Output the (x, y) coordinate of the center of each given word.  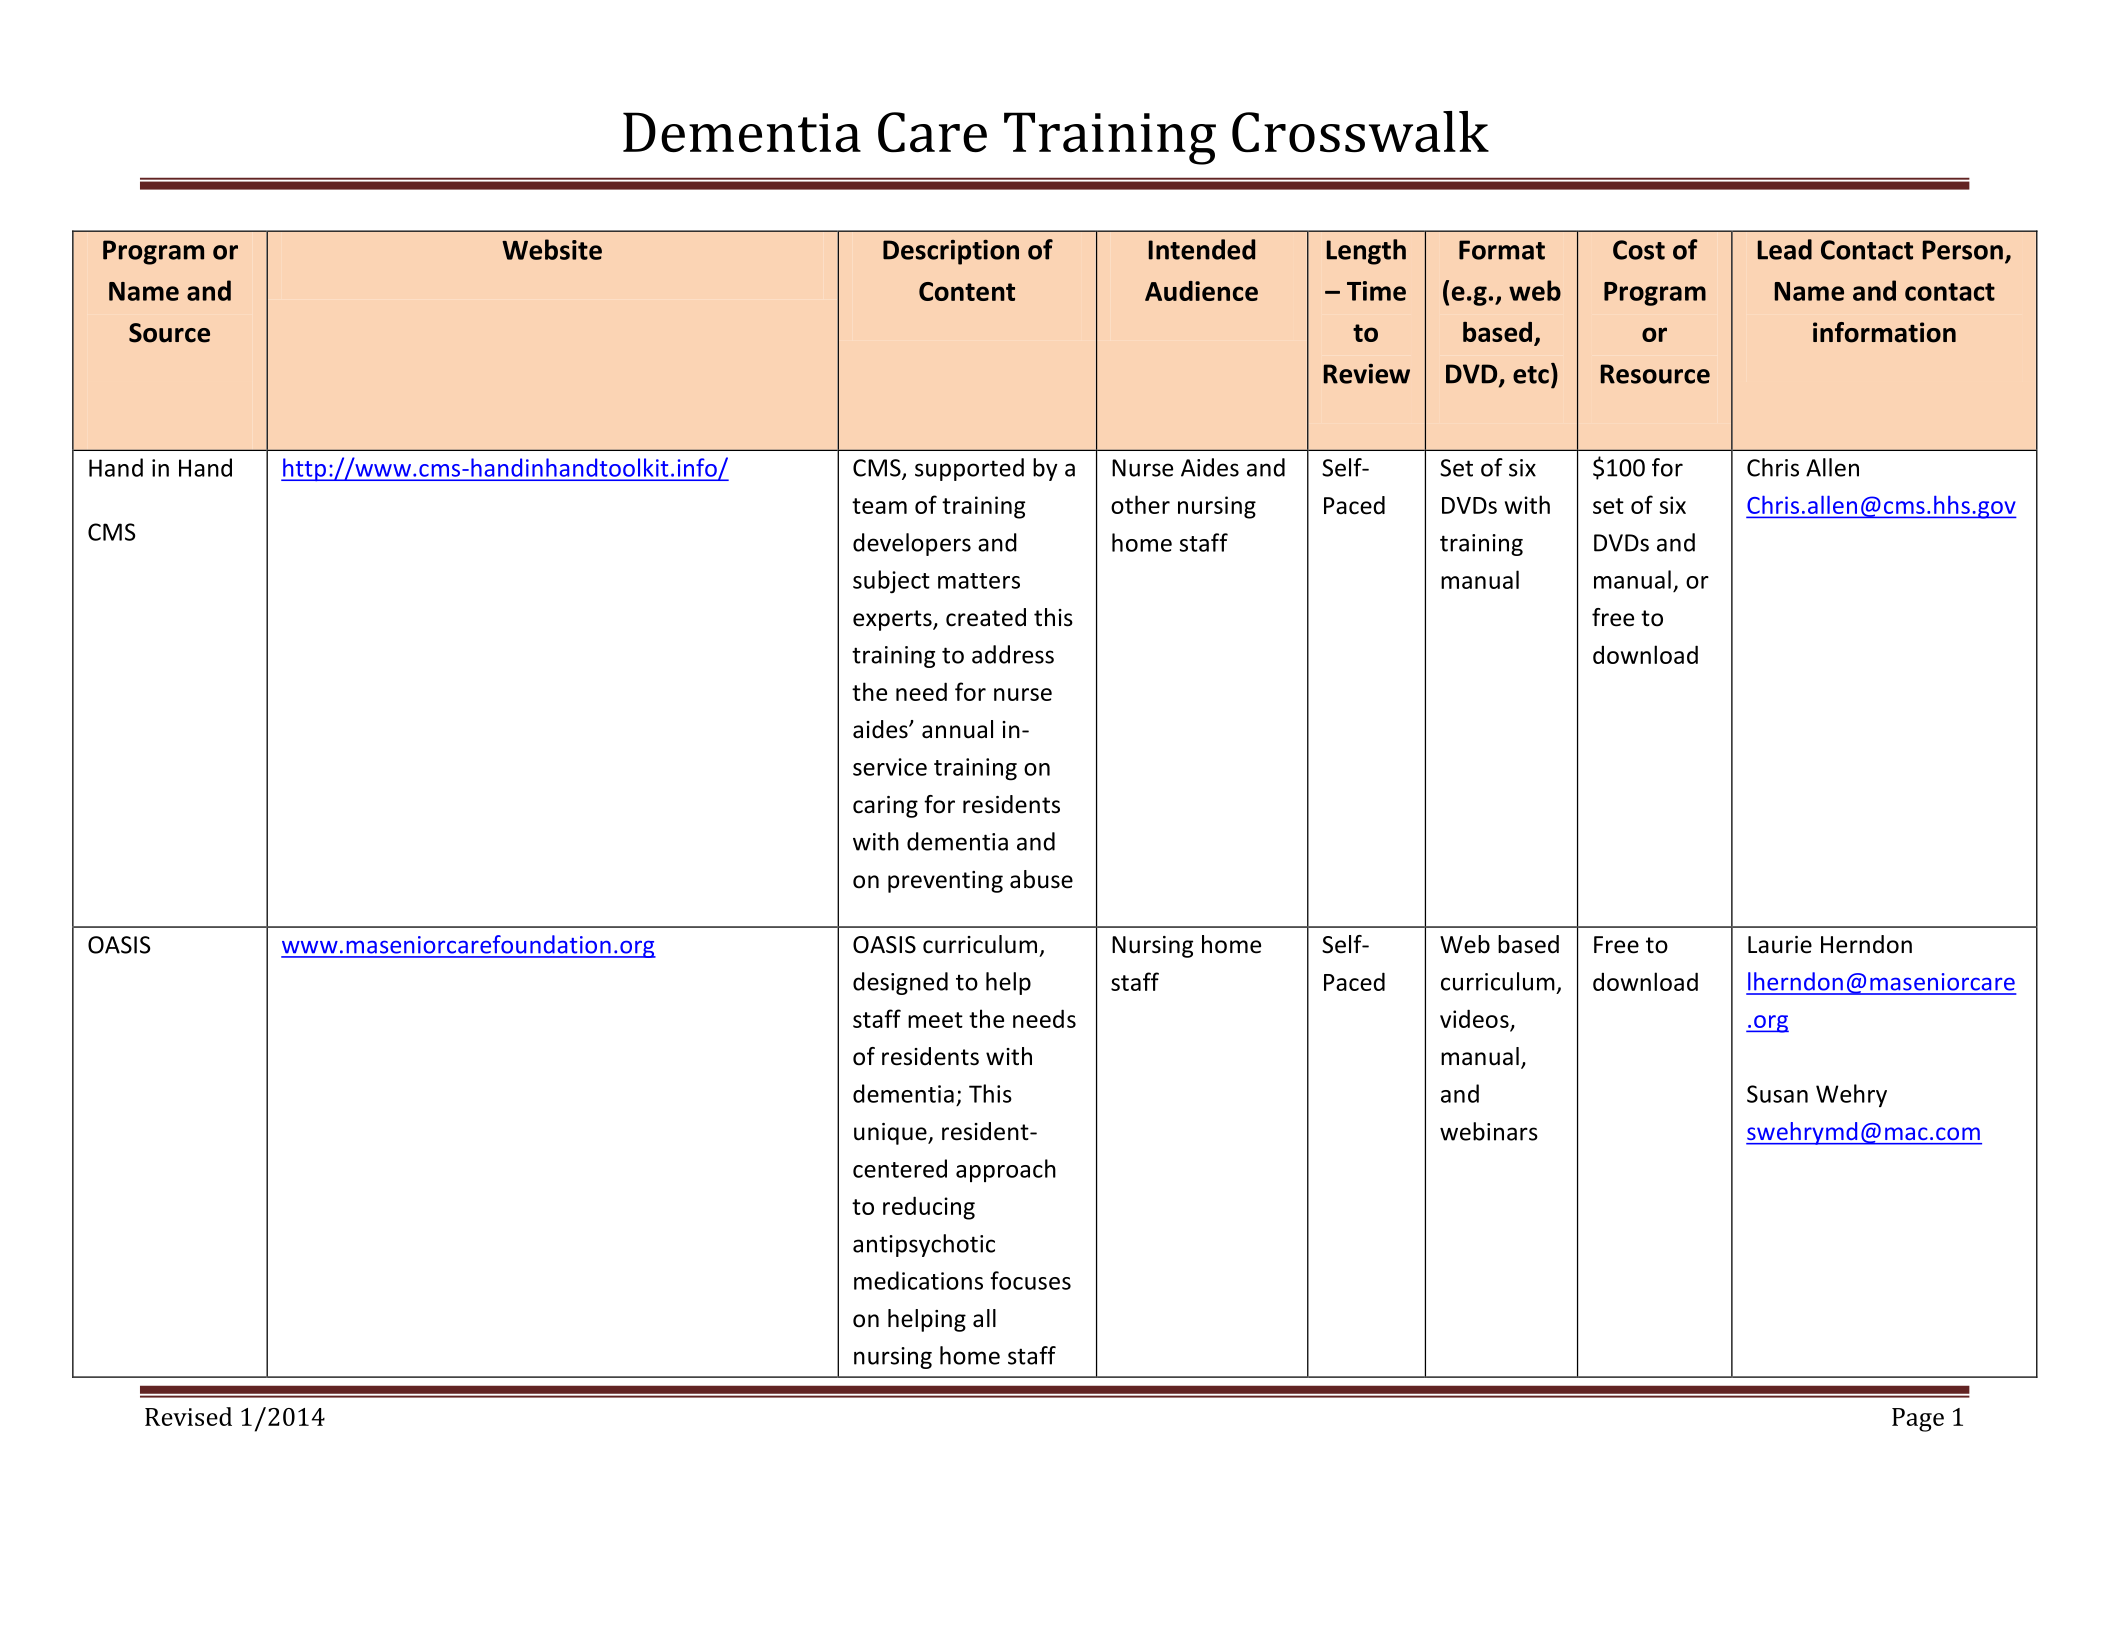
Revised (188, 1416)
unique (891, 1134)
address (1013, 654)
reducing (929, 1208)
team (879, 506)
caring (885, 807)
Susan (1777, 1094)
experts (893, 620)
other (1140, 504)
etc (1531, 375)
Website (552, 249)
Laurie (1780, 945)
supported (969, 469)
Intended (1202, 249)
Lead (1785, 249)
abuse (1041, 879)
